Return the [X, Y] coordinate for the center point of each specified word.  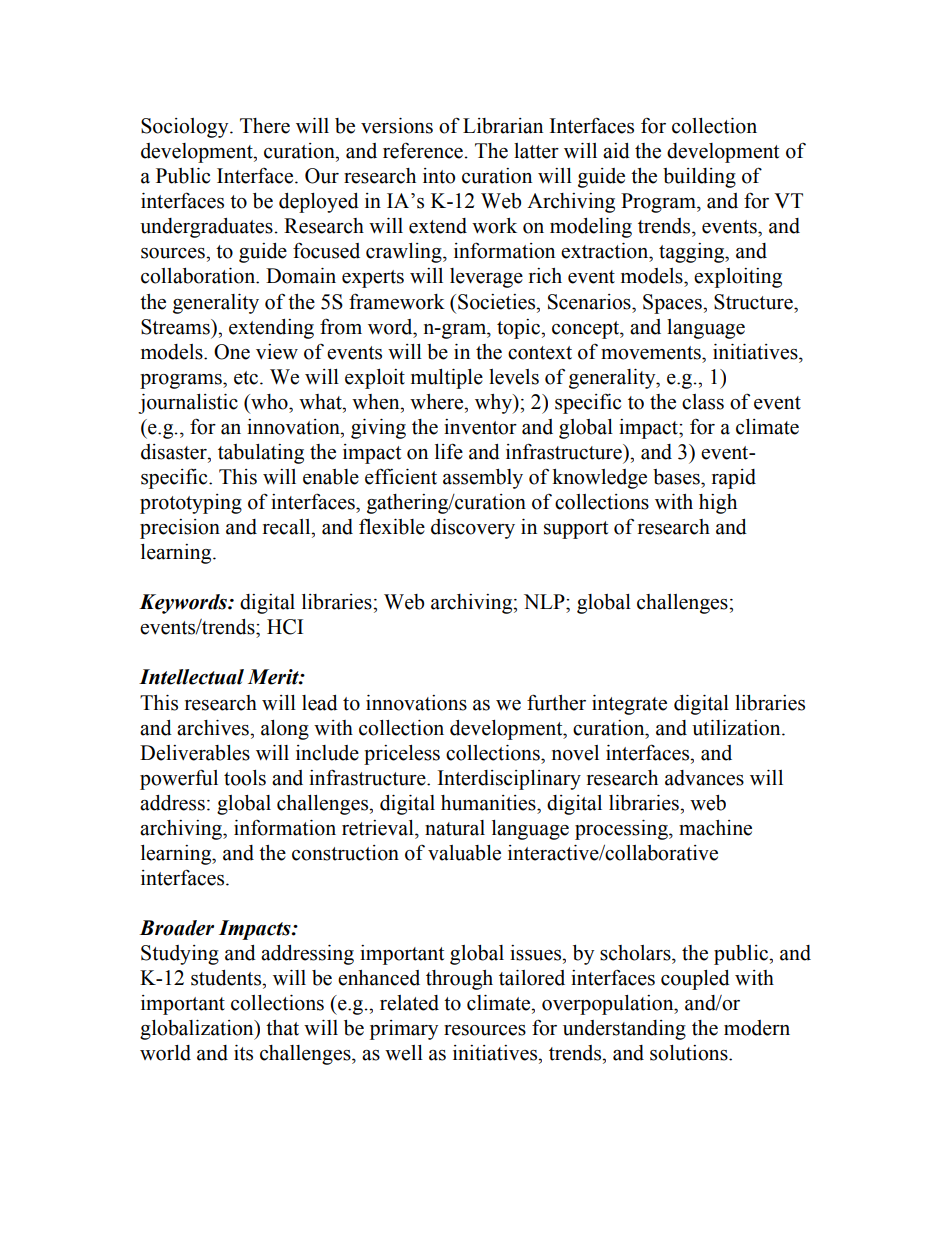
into [439, 176]
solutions [690, 1053]
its [243, 1053]
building [699, 178]
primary [404, 1030]
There [265, 126]
